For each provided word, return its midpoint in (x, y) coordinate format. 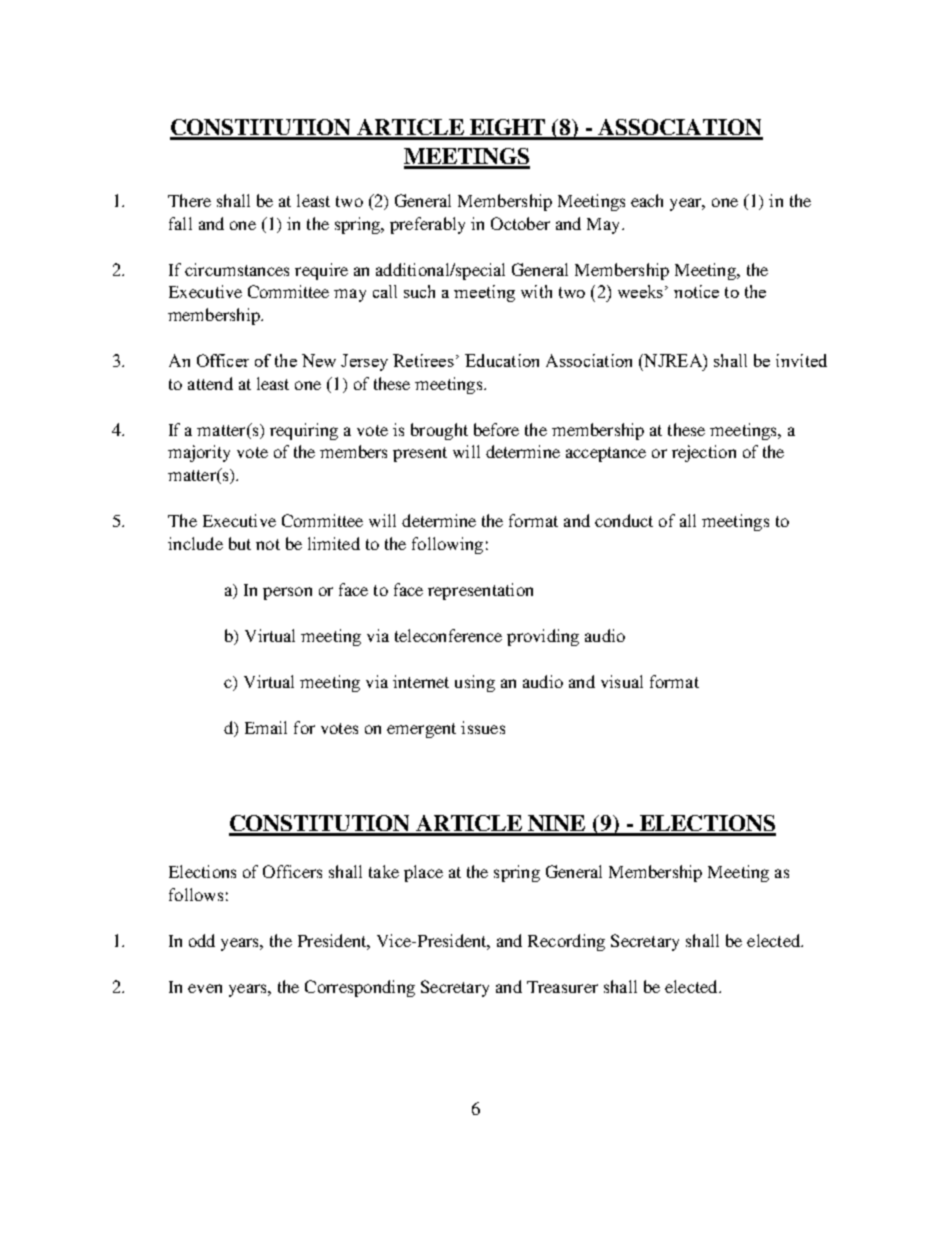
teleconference (448, 635)
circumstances (237, 269)
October (520, 223)
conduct (624, 520)
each (647, 200)
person (287, 593)
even (205, 988)
